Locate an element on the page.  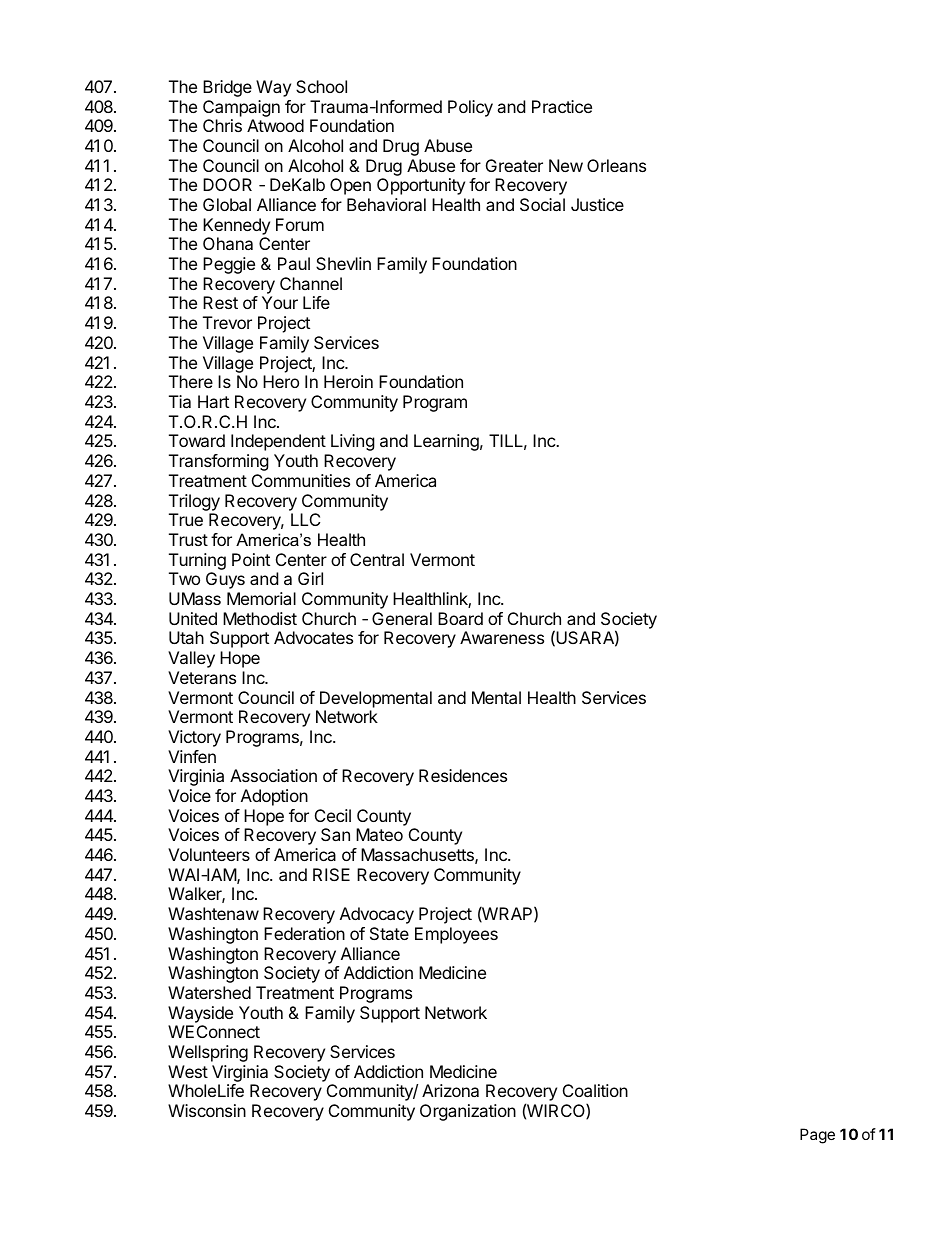
Policy is located at coordinates (470, 108).
